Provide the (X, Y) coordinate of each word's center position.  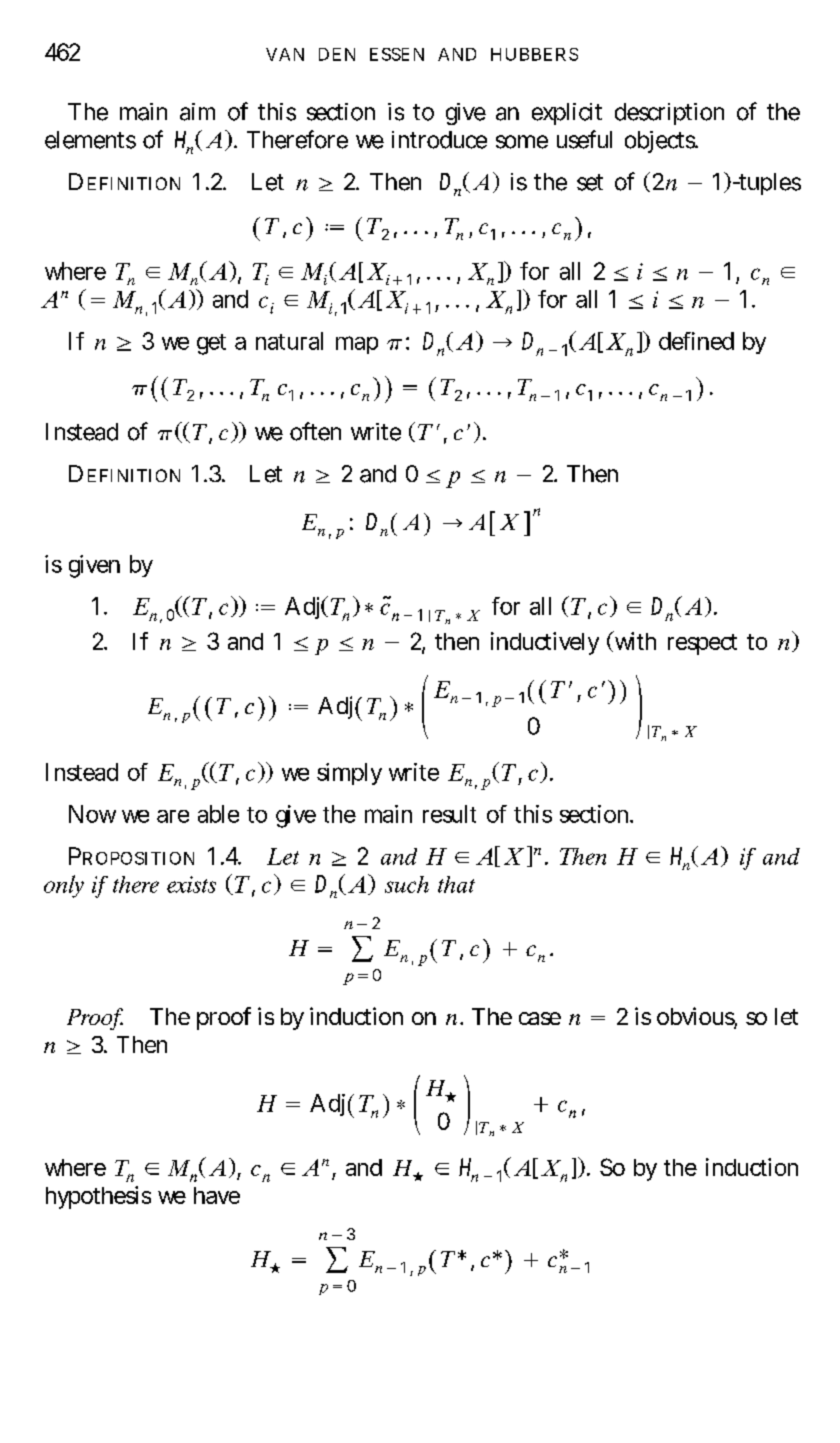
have (217, 1195)
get (211, 344)
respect (702, 644)
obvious (697, 1017)
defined (696, 341)
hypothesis (98, 1197)
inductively (545, 643)
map (357, 345)
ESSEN (397, 54)
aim (197, 112)
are (173, 816)
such (407, 884)
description (669, 114)
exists (191, 884)
